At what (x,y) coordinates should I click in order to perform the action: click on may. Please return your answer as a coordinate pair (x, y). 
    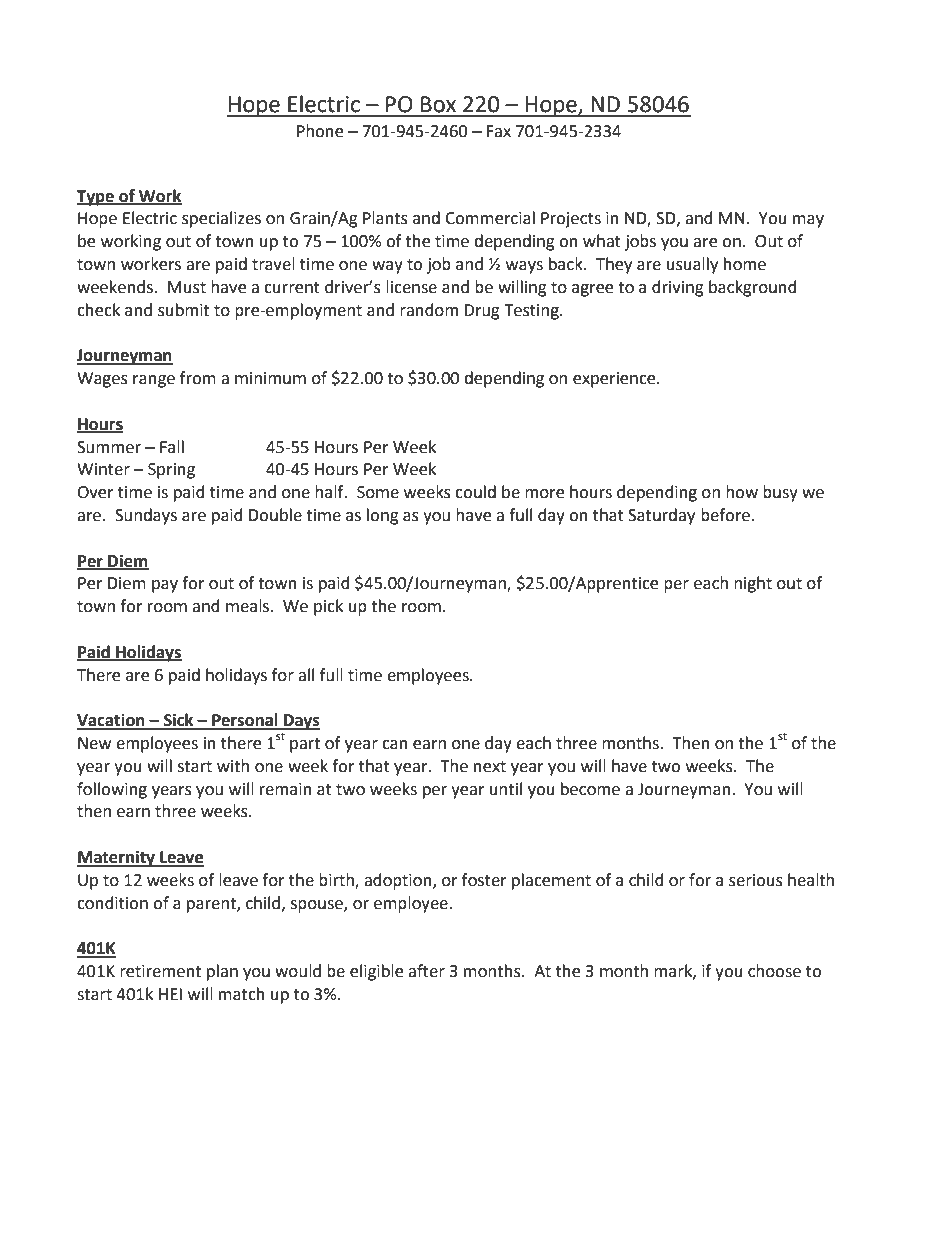
    Looking at the image, I should click on (808, 221).
